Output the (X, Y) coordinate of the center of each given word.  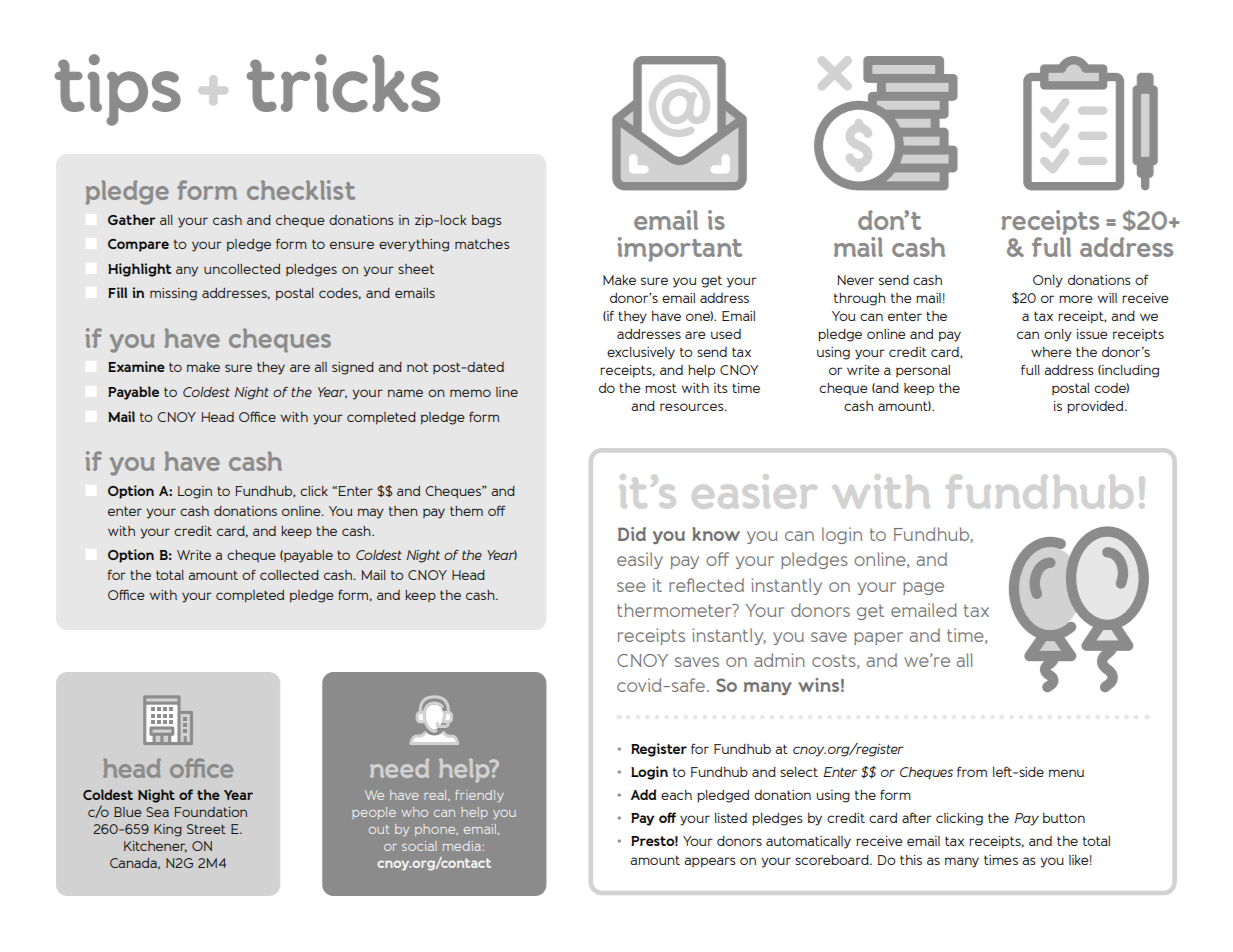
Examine (136, 366)
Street (206, 829)
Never (855, 280)
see (631, 587)
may (371, 513)
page (923, 588)
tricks (343, 83)
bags (487, 221)
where (1051, 352)
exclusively (641, 353)
